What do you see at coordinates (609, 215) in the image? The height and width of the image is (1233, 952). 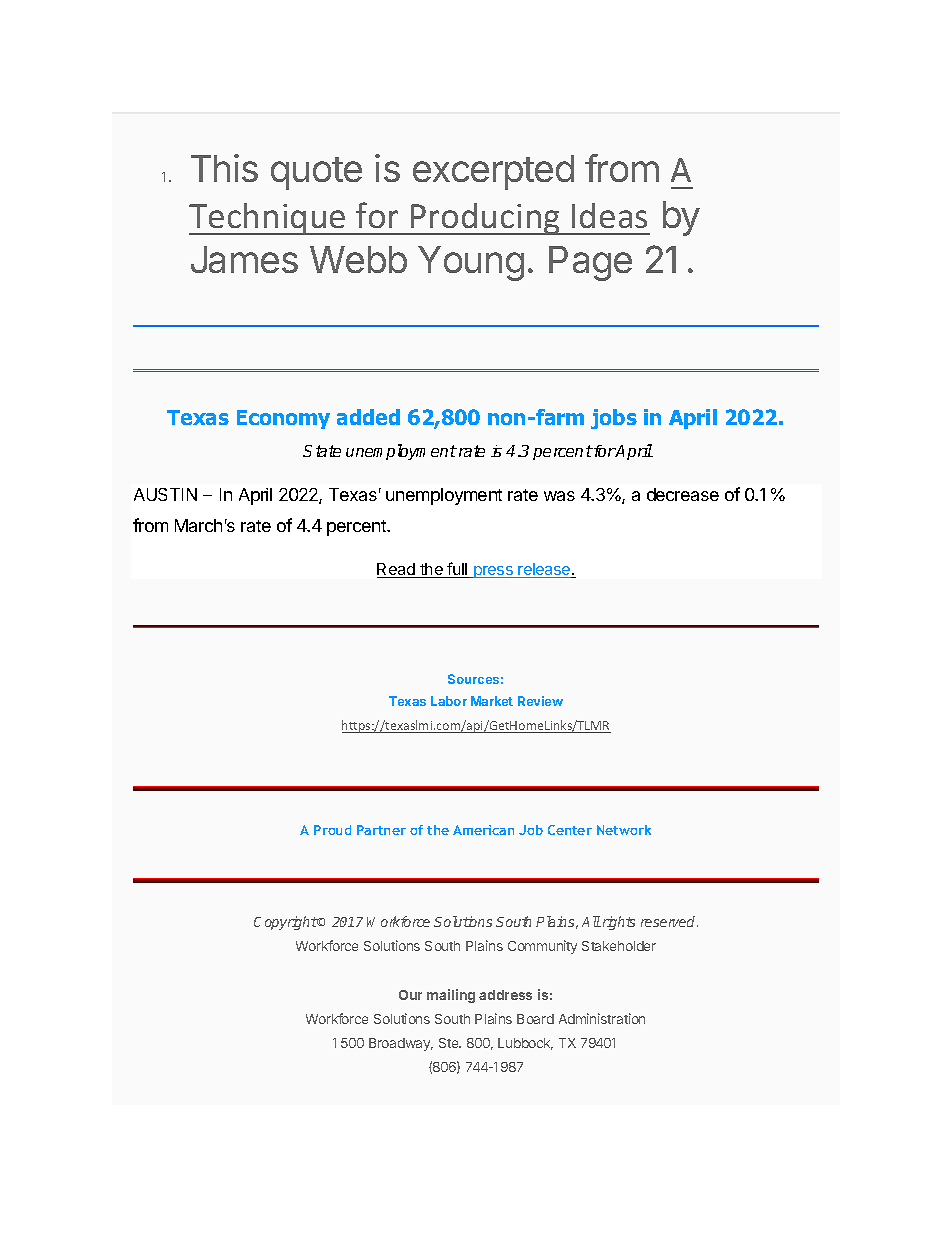 I see `Ideas` at bounding box center [609, 215].
